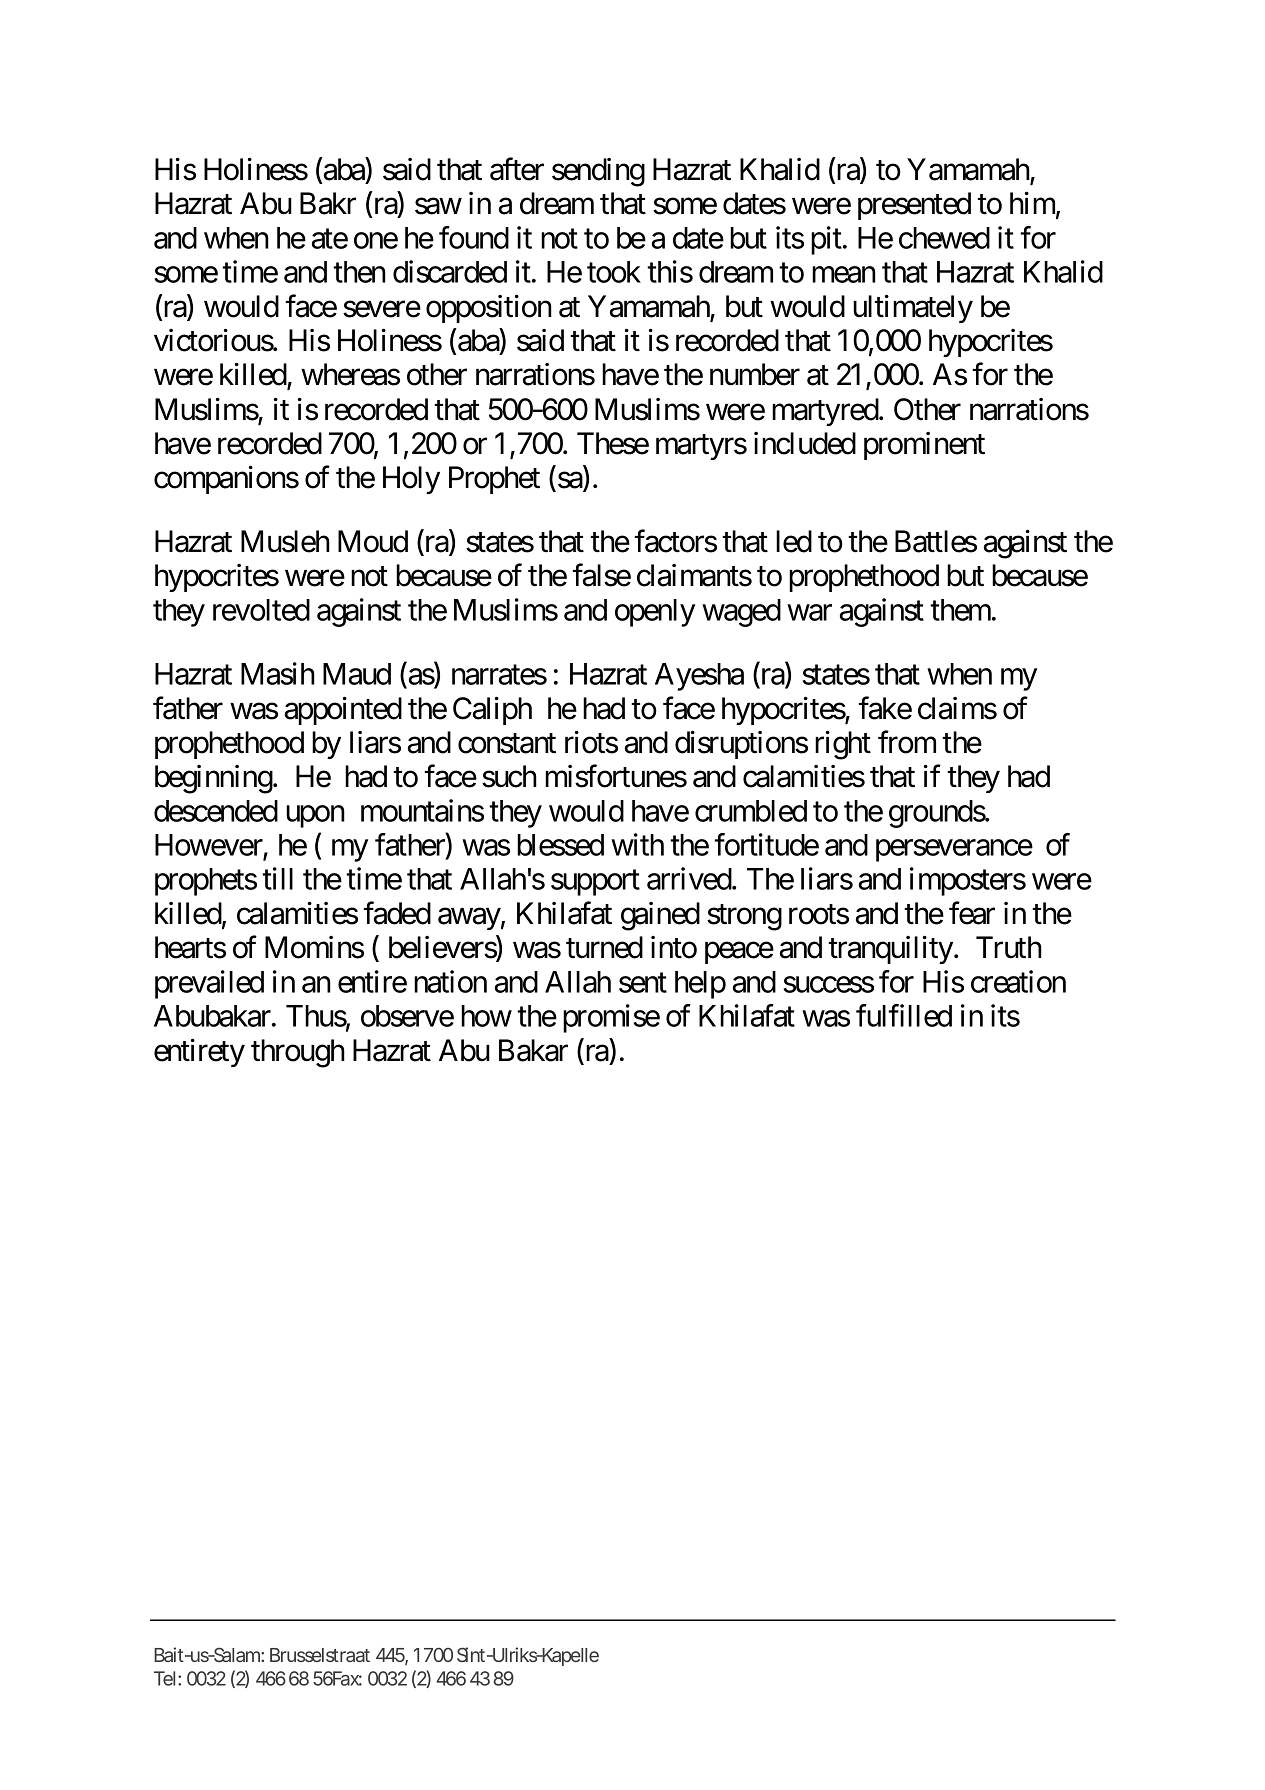 Image resolution: width=1265 pixels, height=1790 pixels. Describe the element at coordinates (328, 203) in the screenshot. I see `Bakr` at that location.
